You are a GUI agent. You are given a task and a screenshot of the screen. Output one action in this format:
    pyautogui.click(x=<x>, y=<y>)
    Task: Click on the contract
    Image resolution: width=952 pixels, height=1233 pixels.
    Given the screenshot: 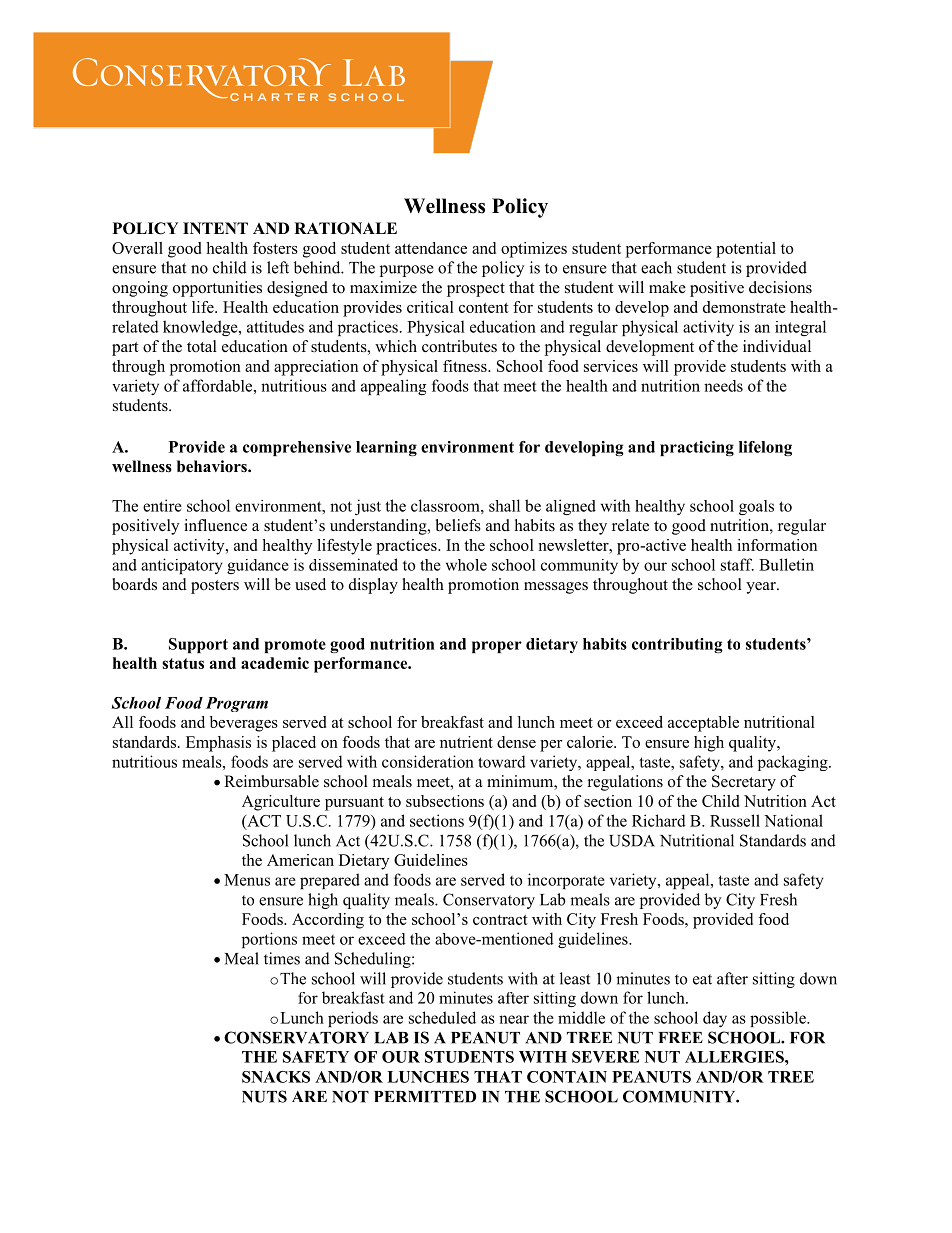 What is the action you would take?
    pyautogui.click(x=500, y=920)
